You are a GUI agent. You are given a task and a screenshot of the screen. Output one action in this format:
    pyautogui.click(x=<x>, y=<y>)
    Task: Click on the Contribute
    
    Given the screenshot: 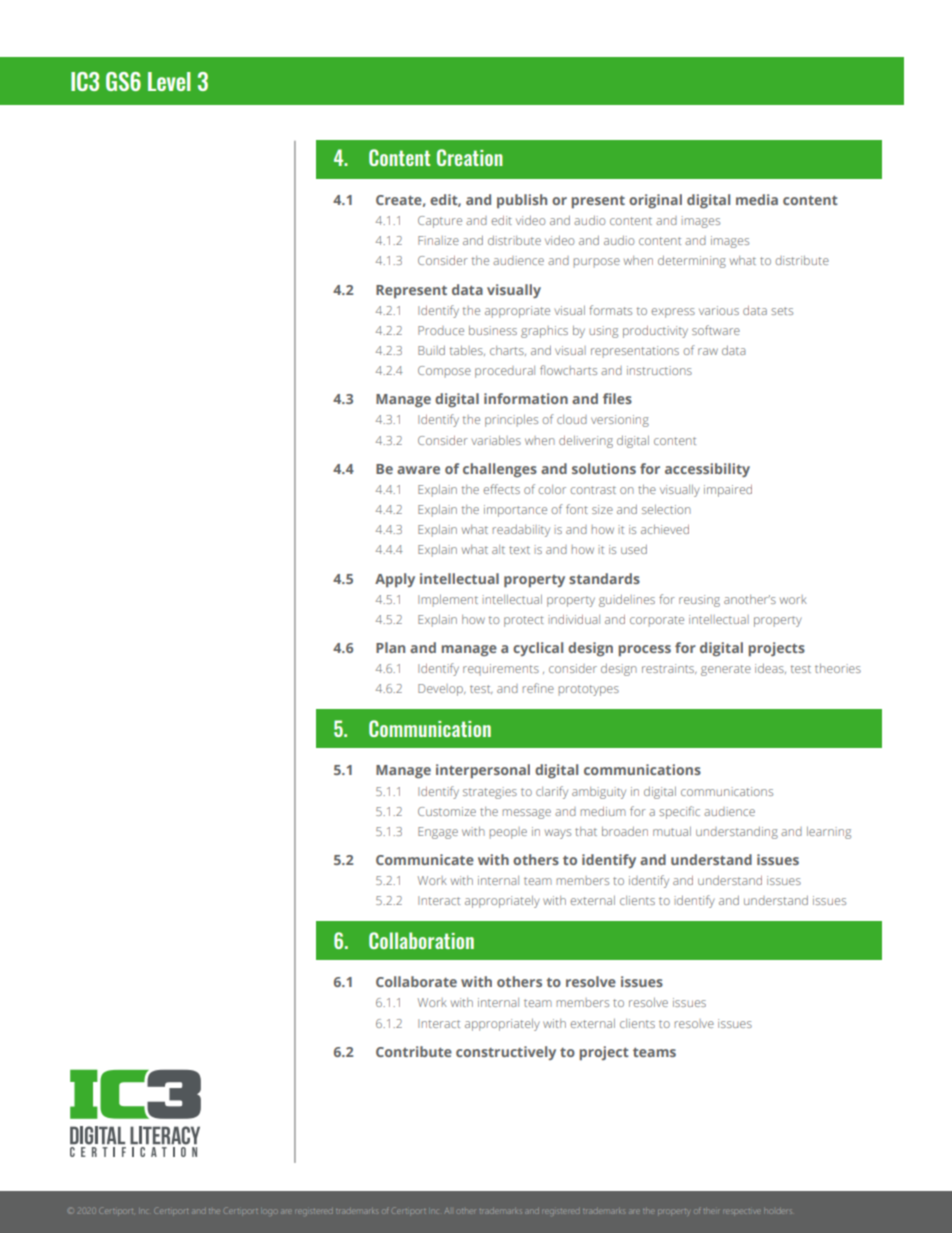 What is the action you would take?
    pyautogui.click(x=414, y=1051)
